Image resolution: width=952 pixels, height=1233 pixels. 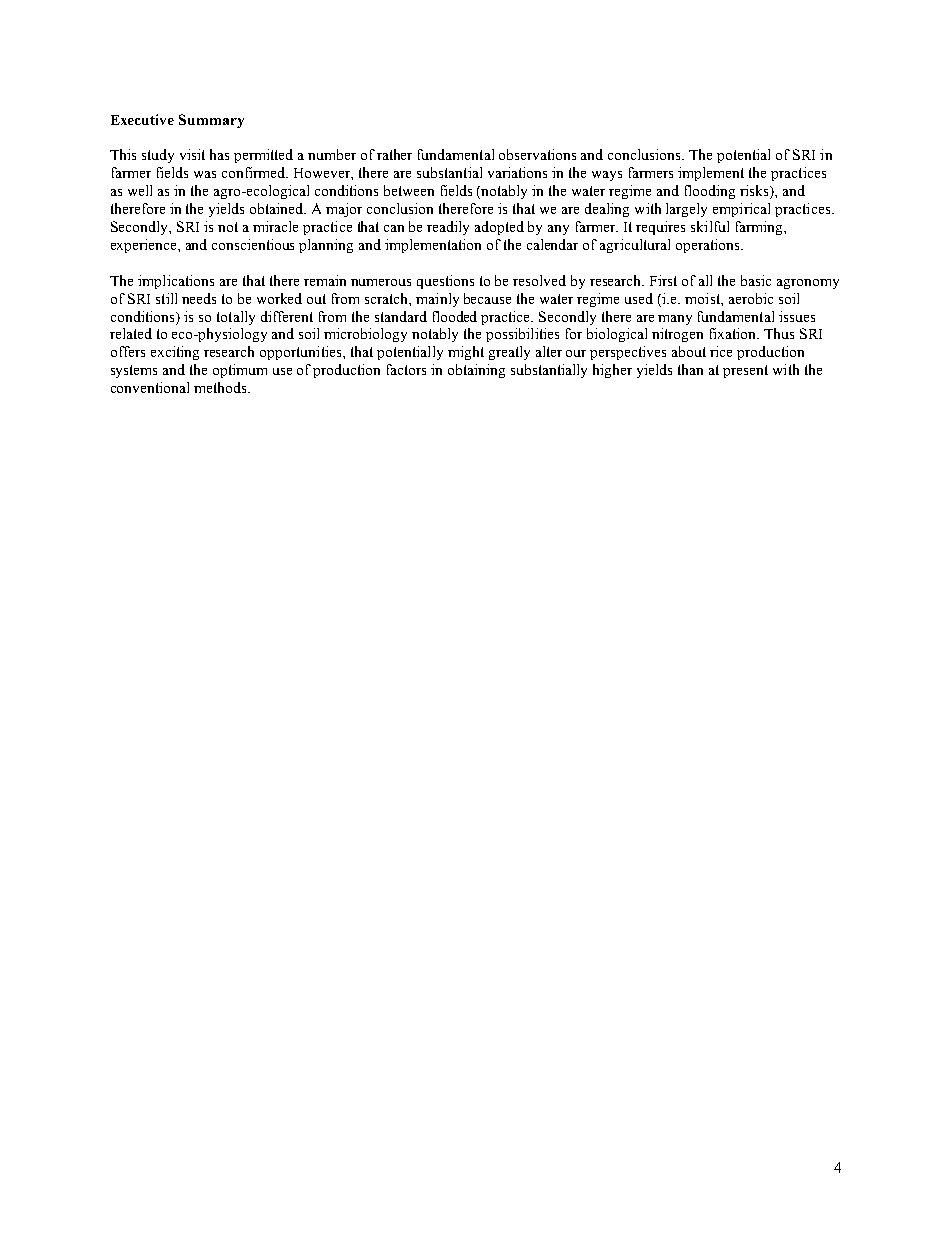 What do you see at coordinates (537, 154) in the screenshot?
I see `observations` at bounding box center [537, 154].
